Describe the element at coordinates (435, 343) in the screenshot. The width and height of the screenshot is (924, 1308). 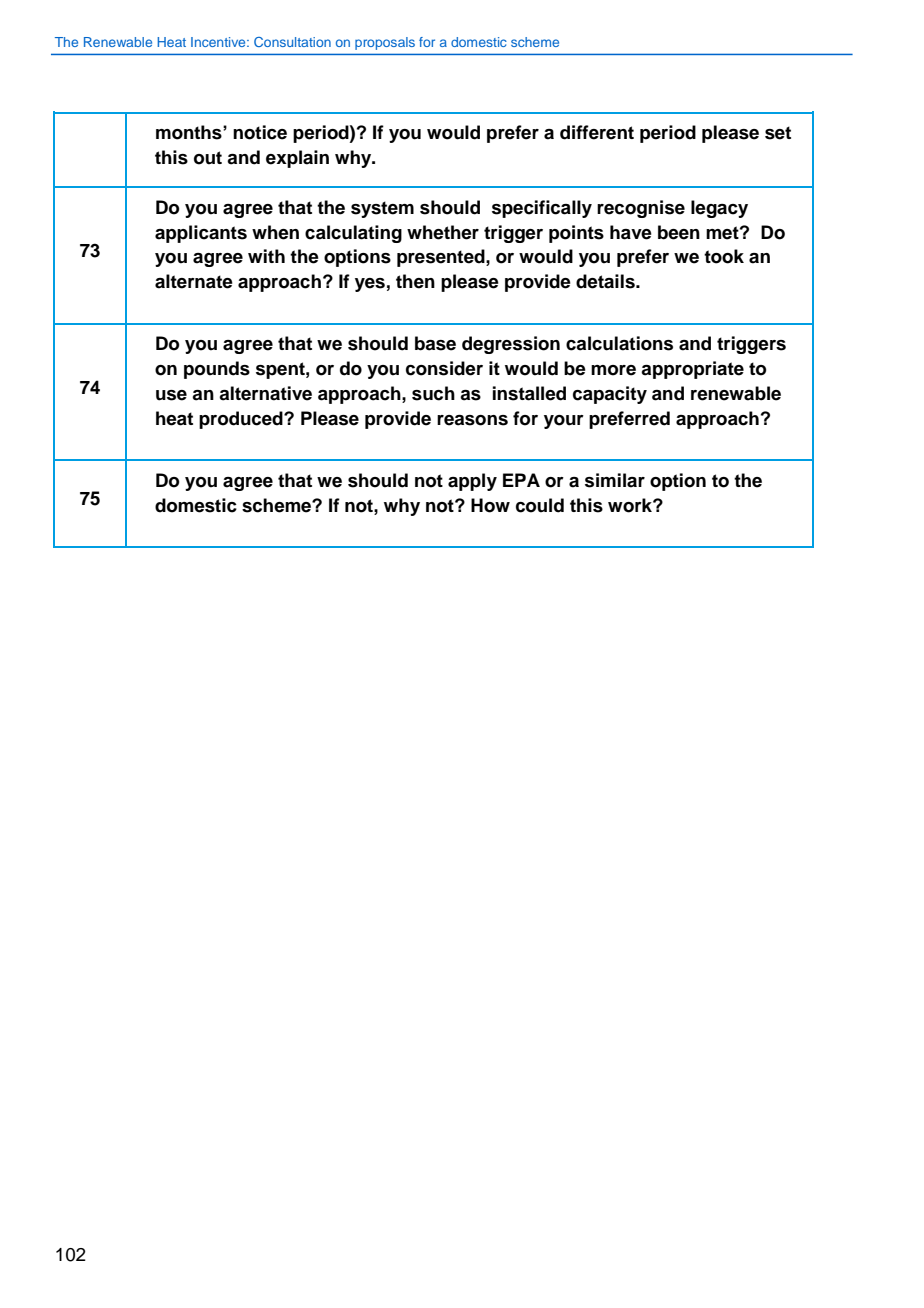
I see `base` at that location.
